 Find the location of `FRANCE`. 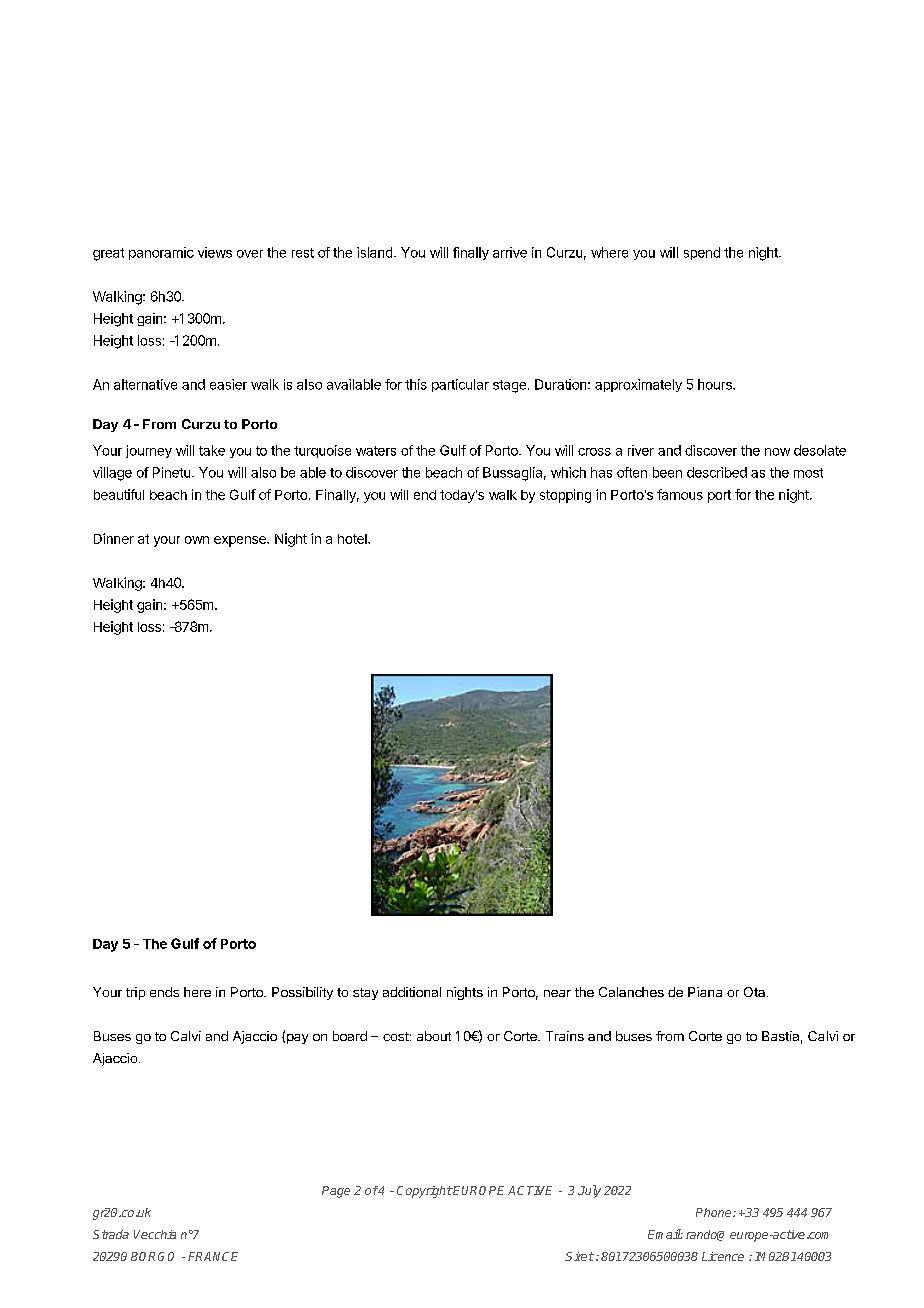

FRANCE is located at coordinates (213, 1256).
